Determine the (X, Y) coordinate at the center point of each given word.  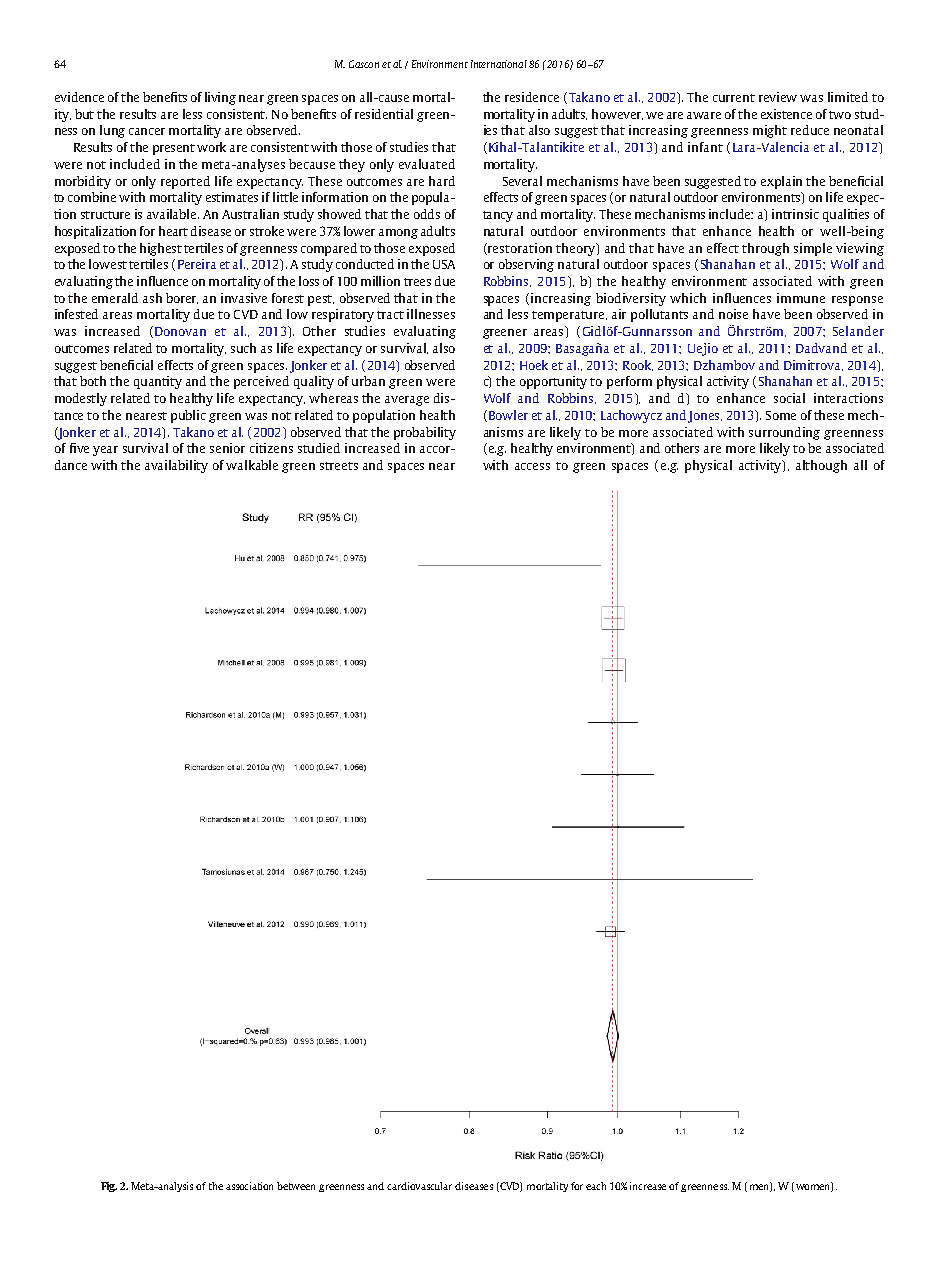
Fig (109, 1187)
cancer (147, 131)
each (596, 1186)
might (770, 131)
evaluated (427, 164)
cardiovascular (419, 1186)
